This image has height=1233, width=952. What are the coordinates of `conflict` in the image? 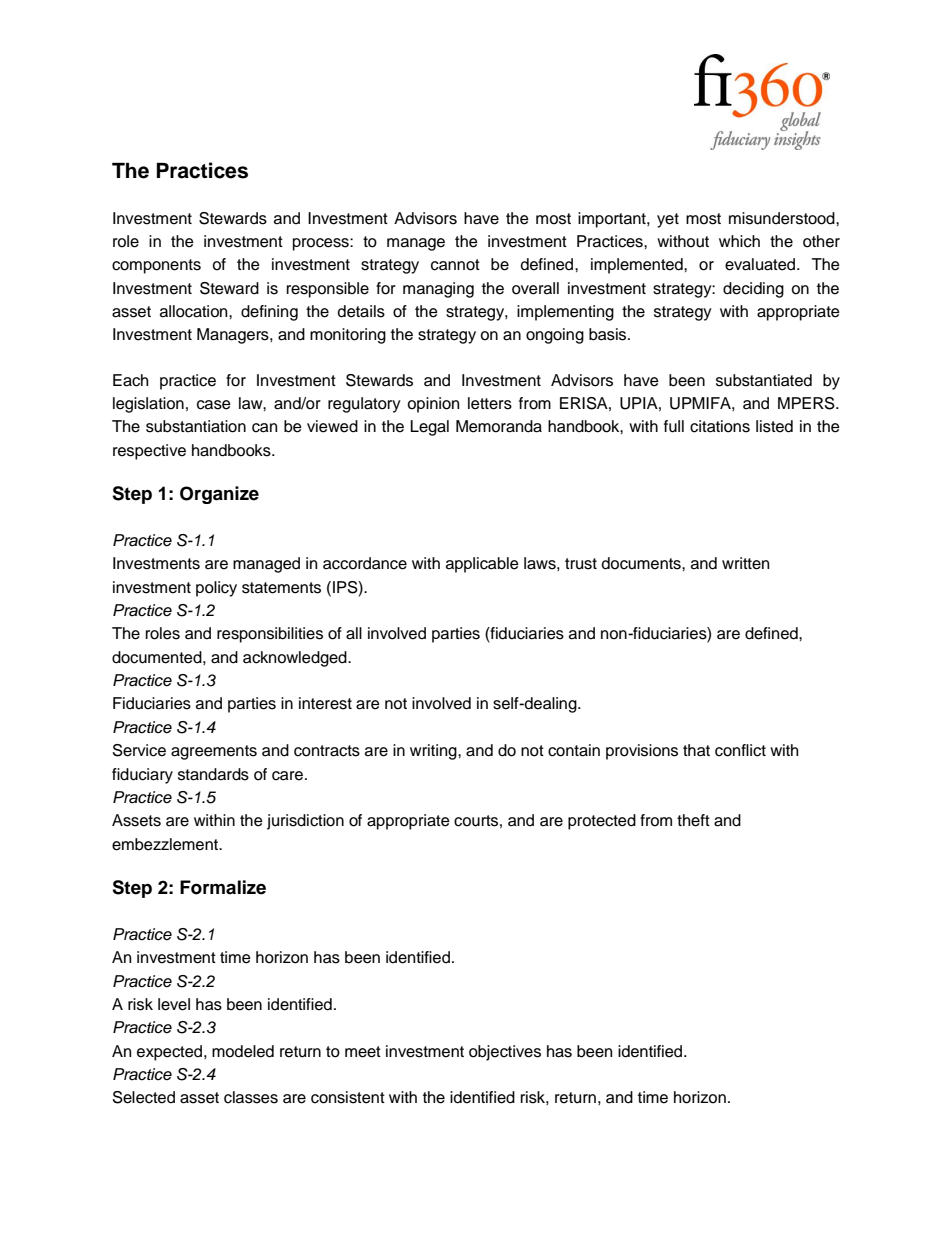 It's located at (740, 750).
